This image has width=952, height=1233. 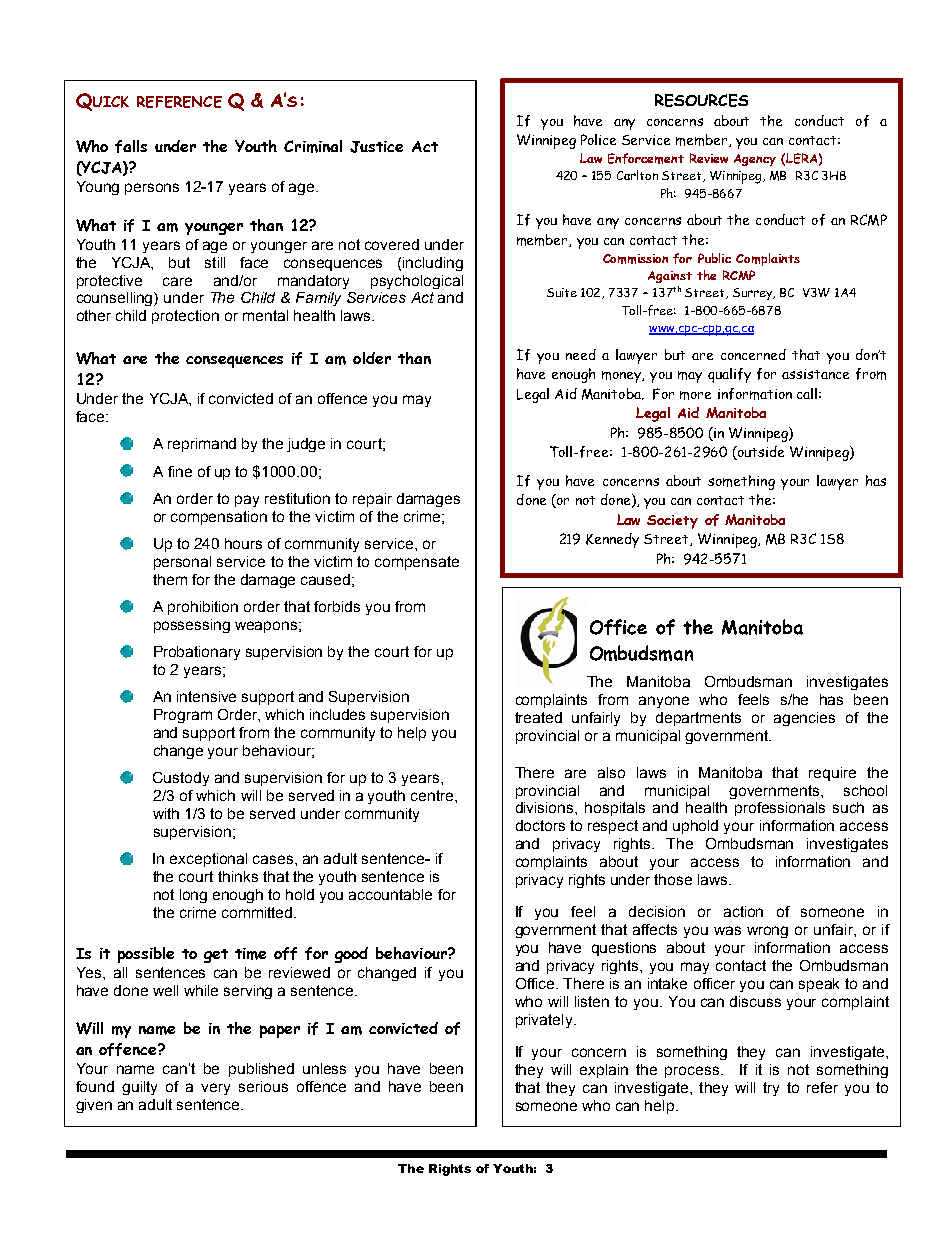 I want to click on Justice, so click(x=376, y=147).
